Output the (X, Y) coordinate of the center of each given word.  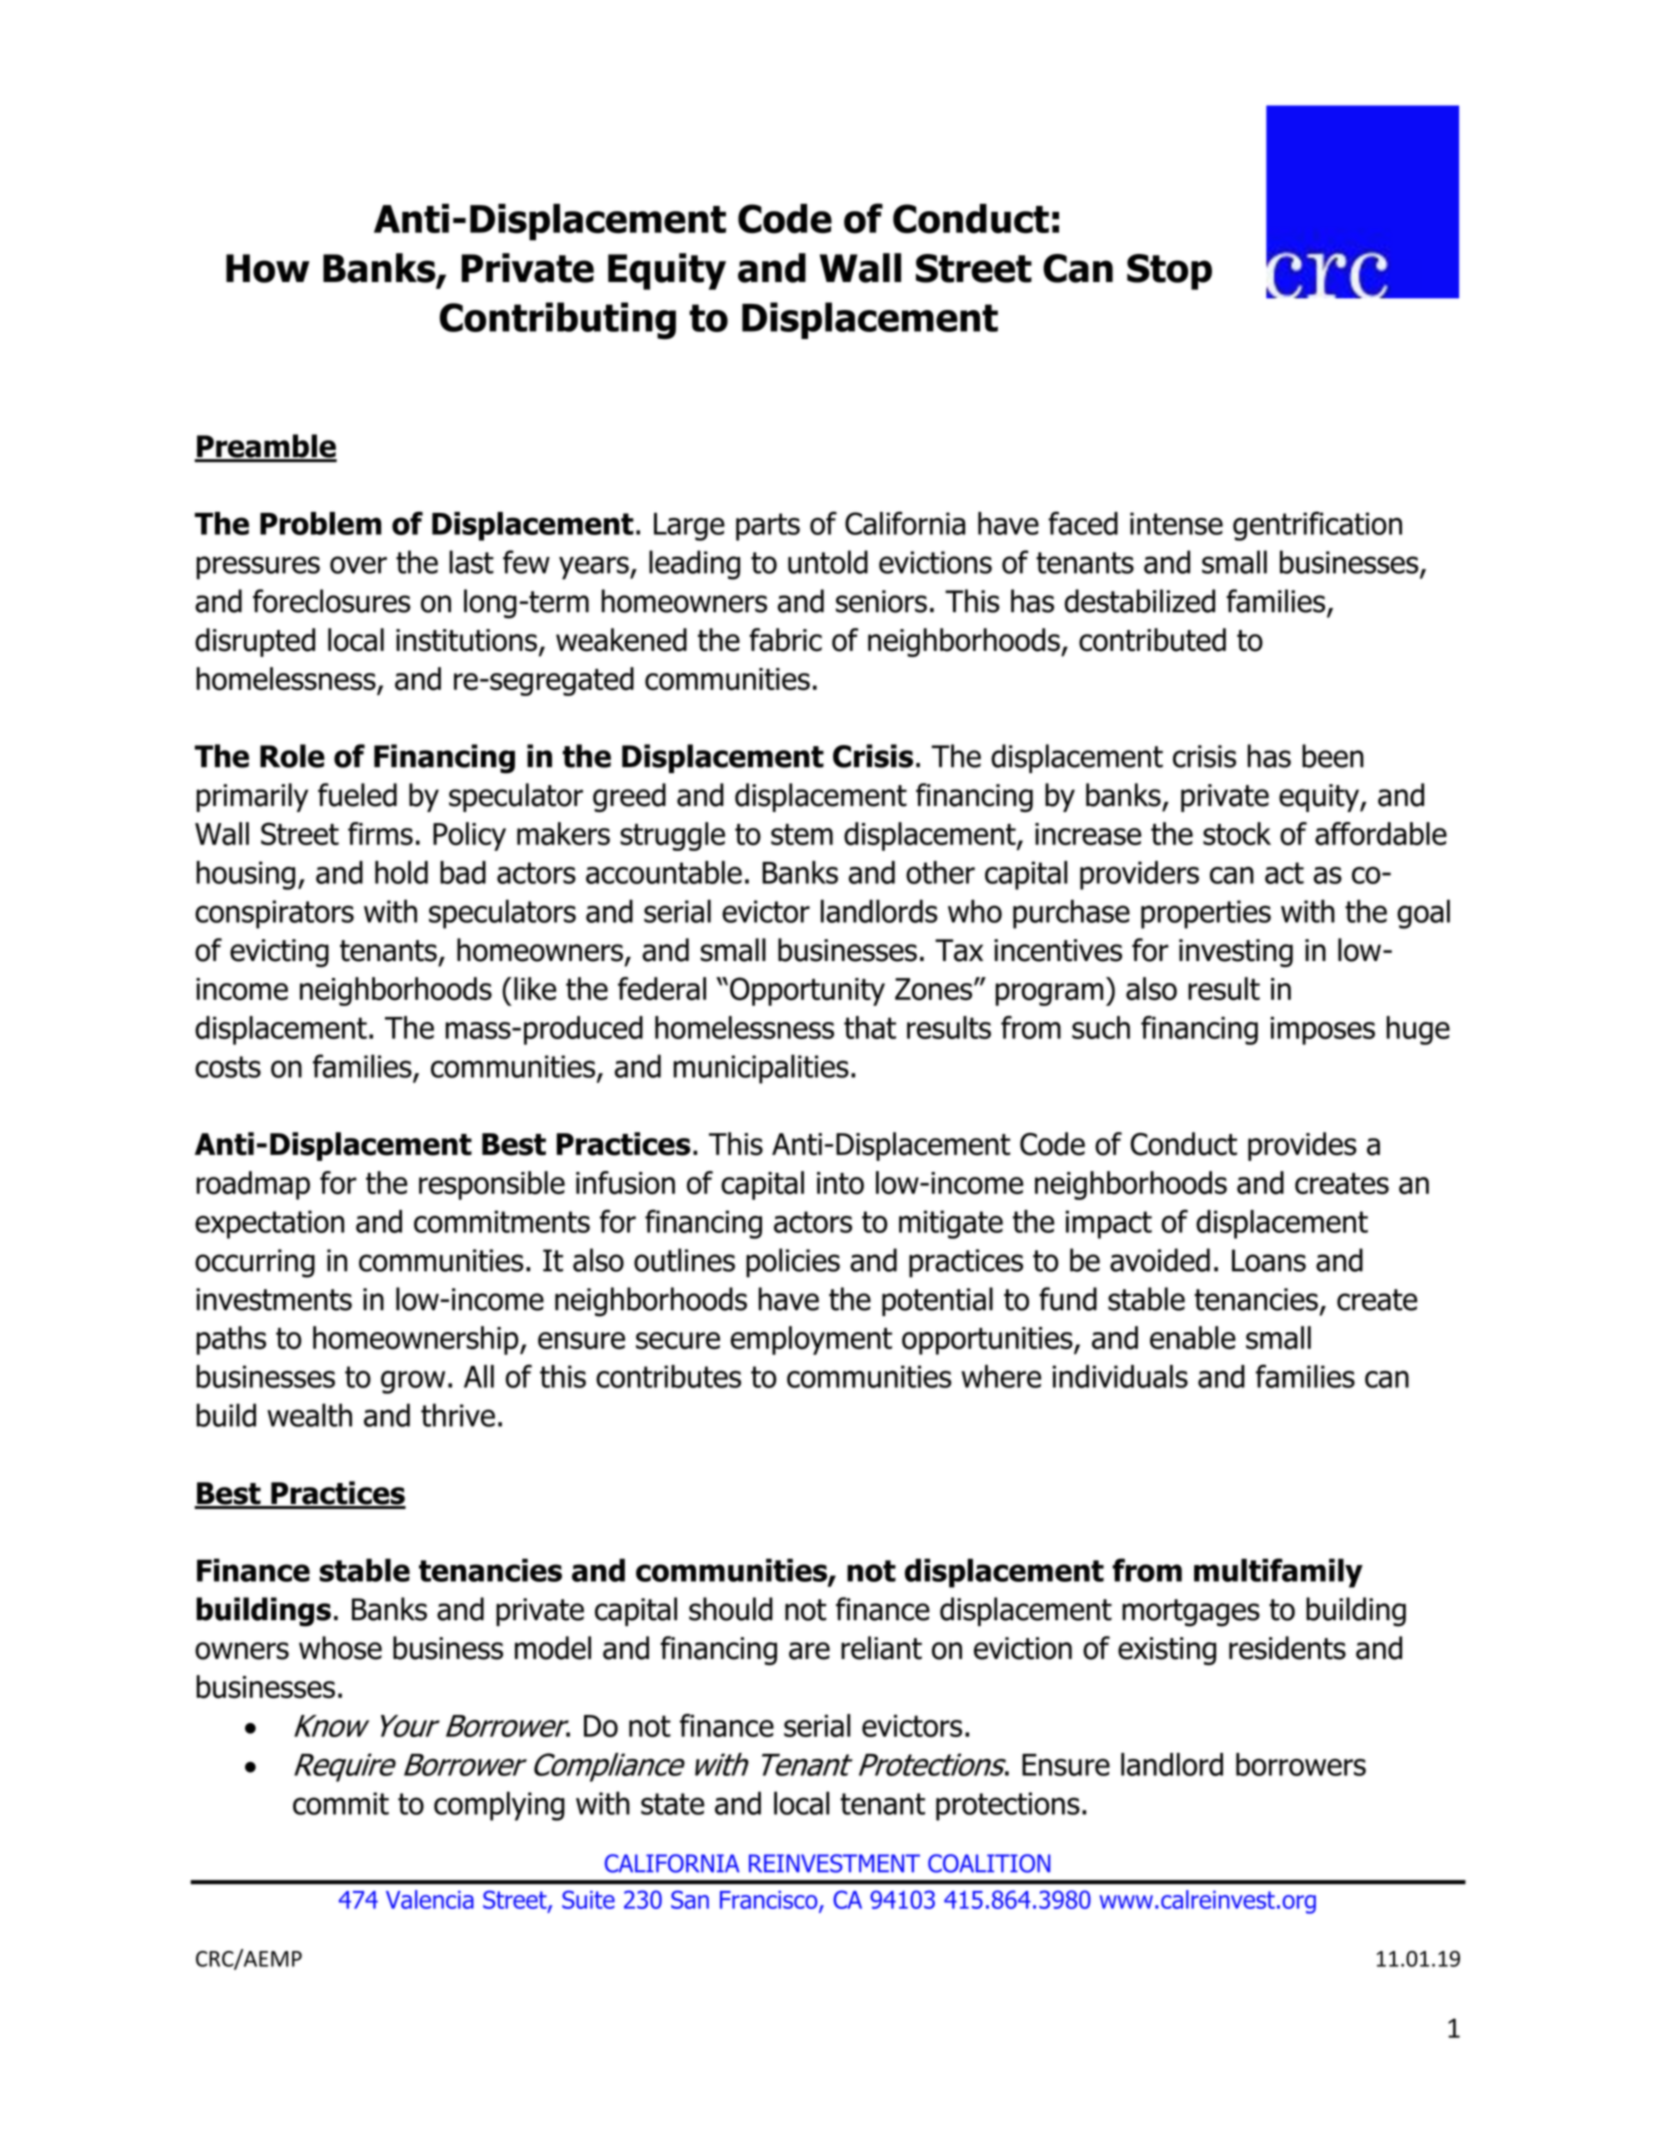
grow (413, 1382)
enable (1193, 1338)
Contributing (558, 321)
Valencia (430, 1899)
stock (1237, 834)
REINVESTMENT (834, 1863)
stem (802, 834)
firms (380, 833)
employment (811, 1340)
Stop (1169, 272)
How (268, 268)
